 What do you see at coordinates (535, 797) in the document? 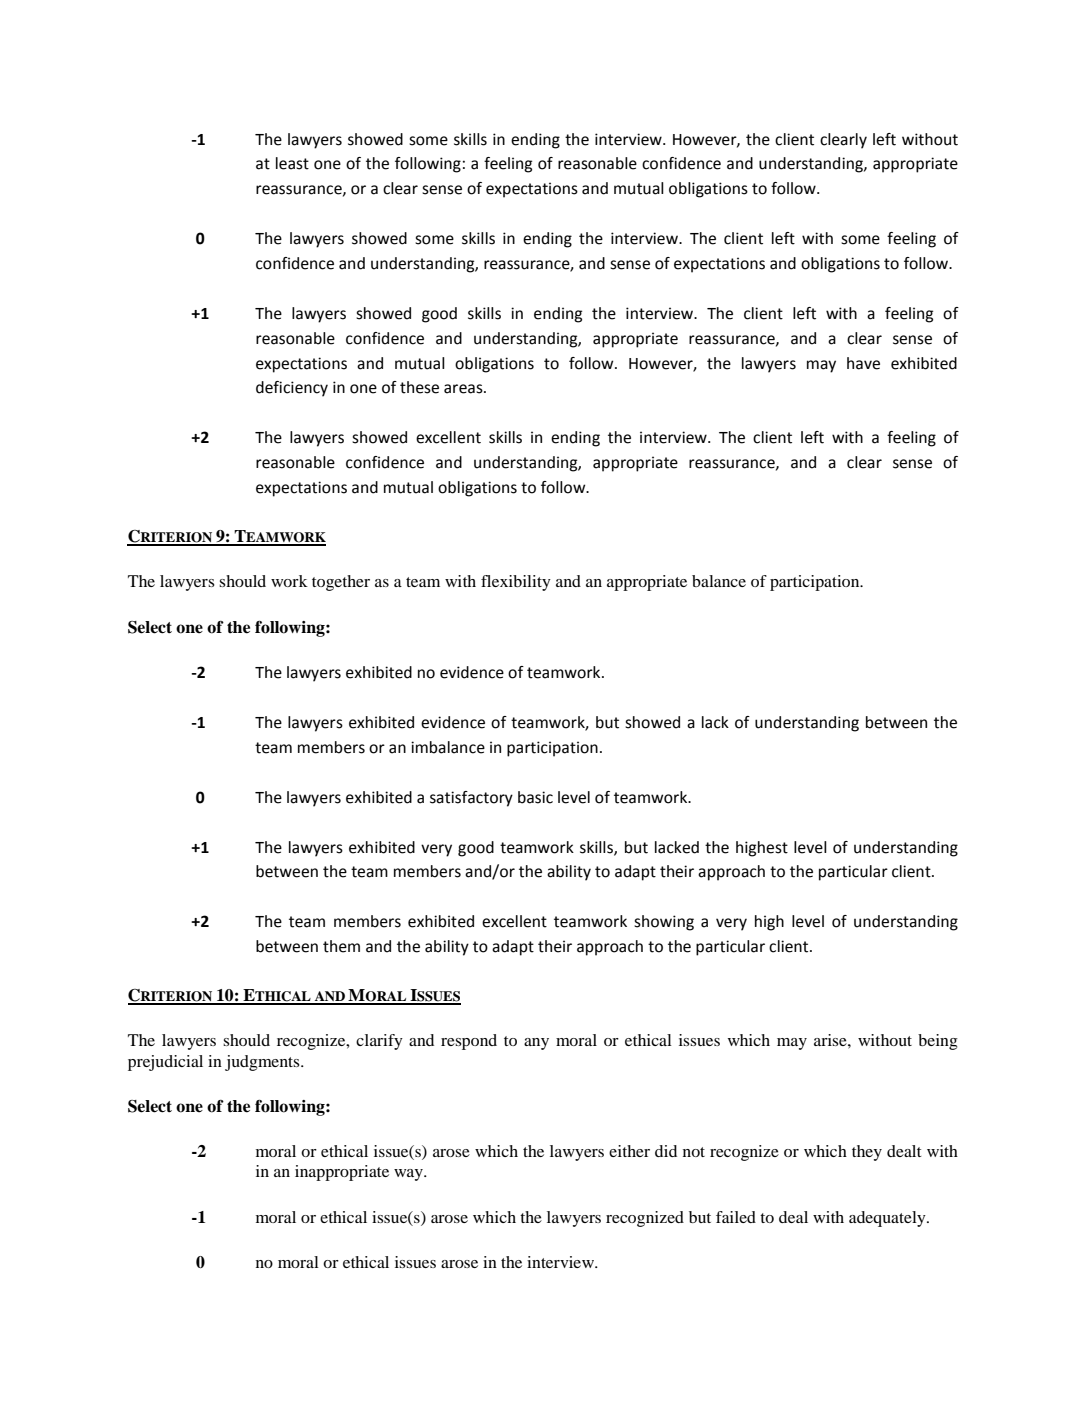
I see `basic` at bounding box center [535, 797].
